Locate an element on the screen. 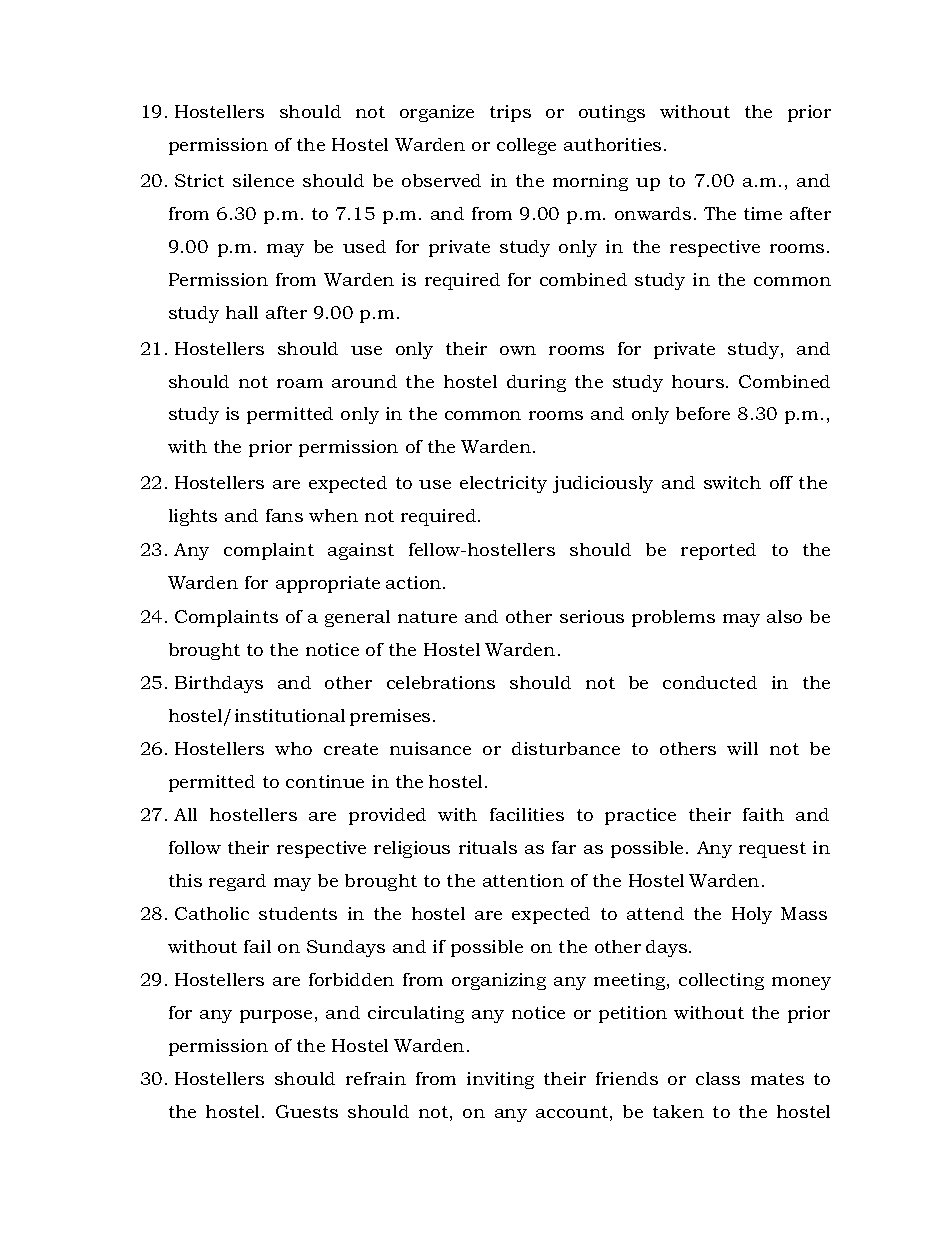 This screenshot has width=952, height=1233. Guests is located at coordinates (307, 1111).
